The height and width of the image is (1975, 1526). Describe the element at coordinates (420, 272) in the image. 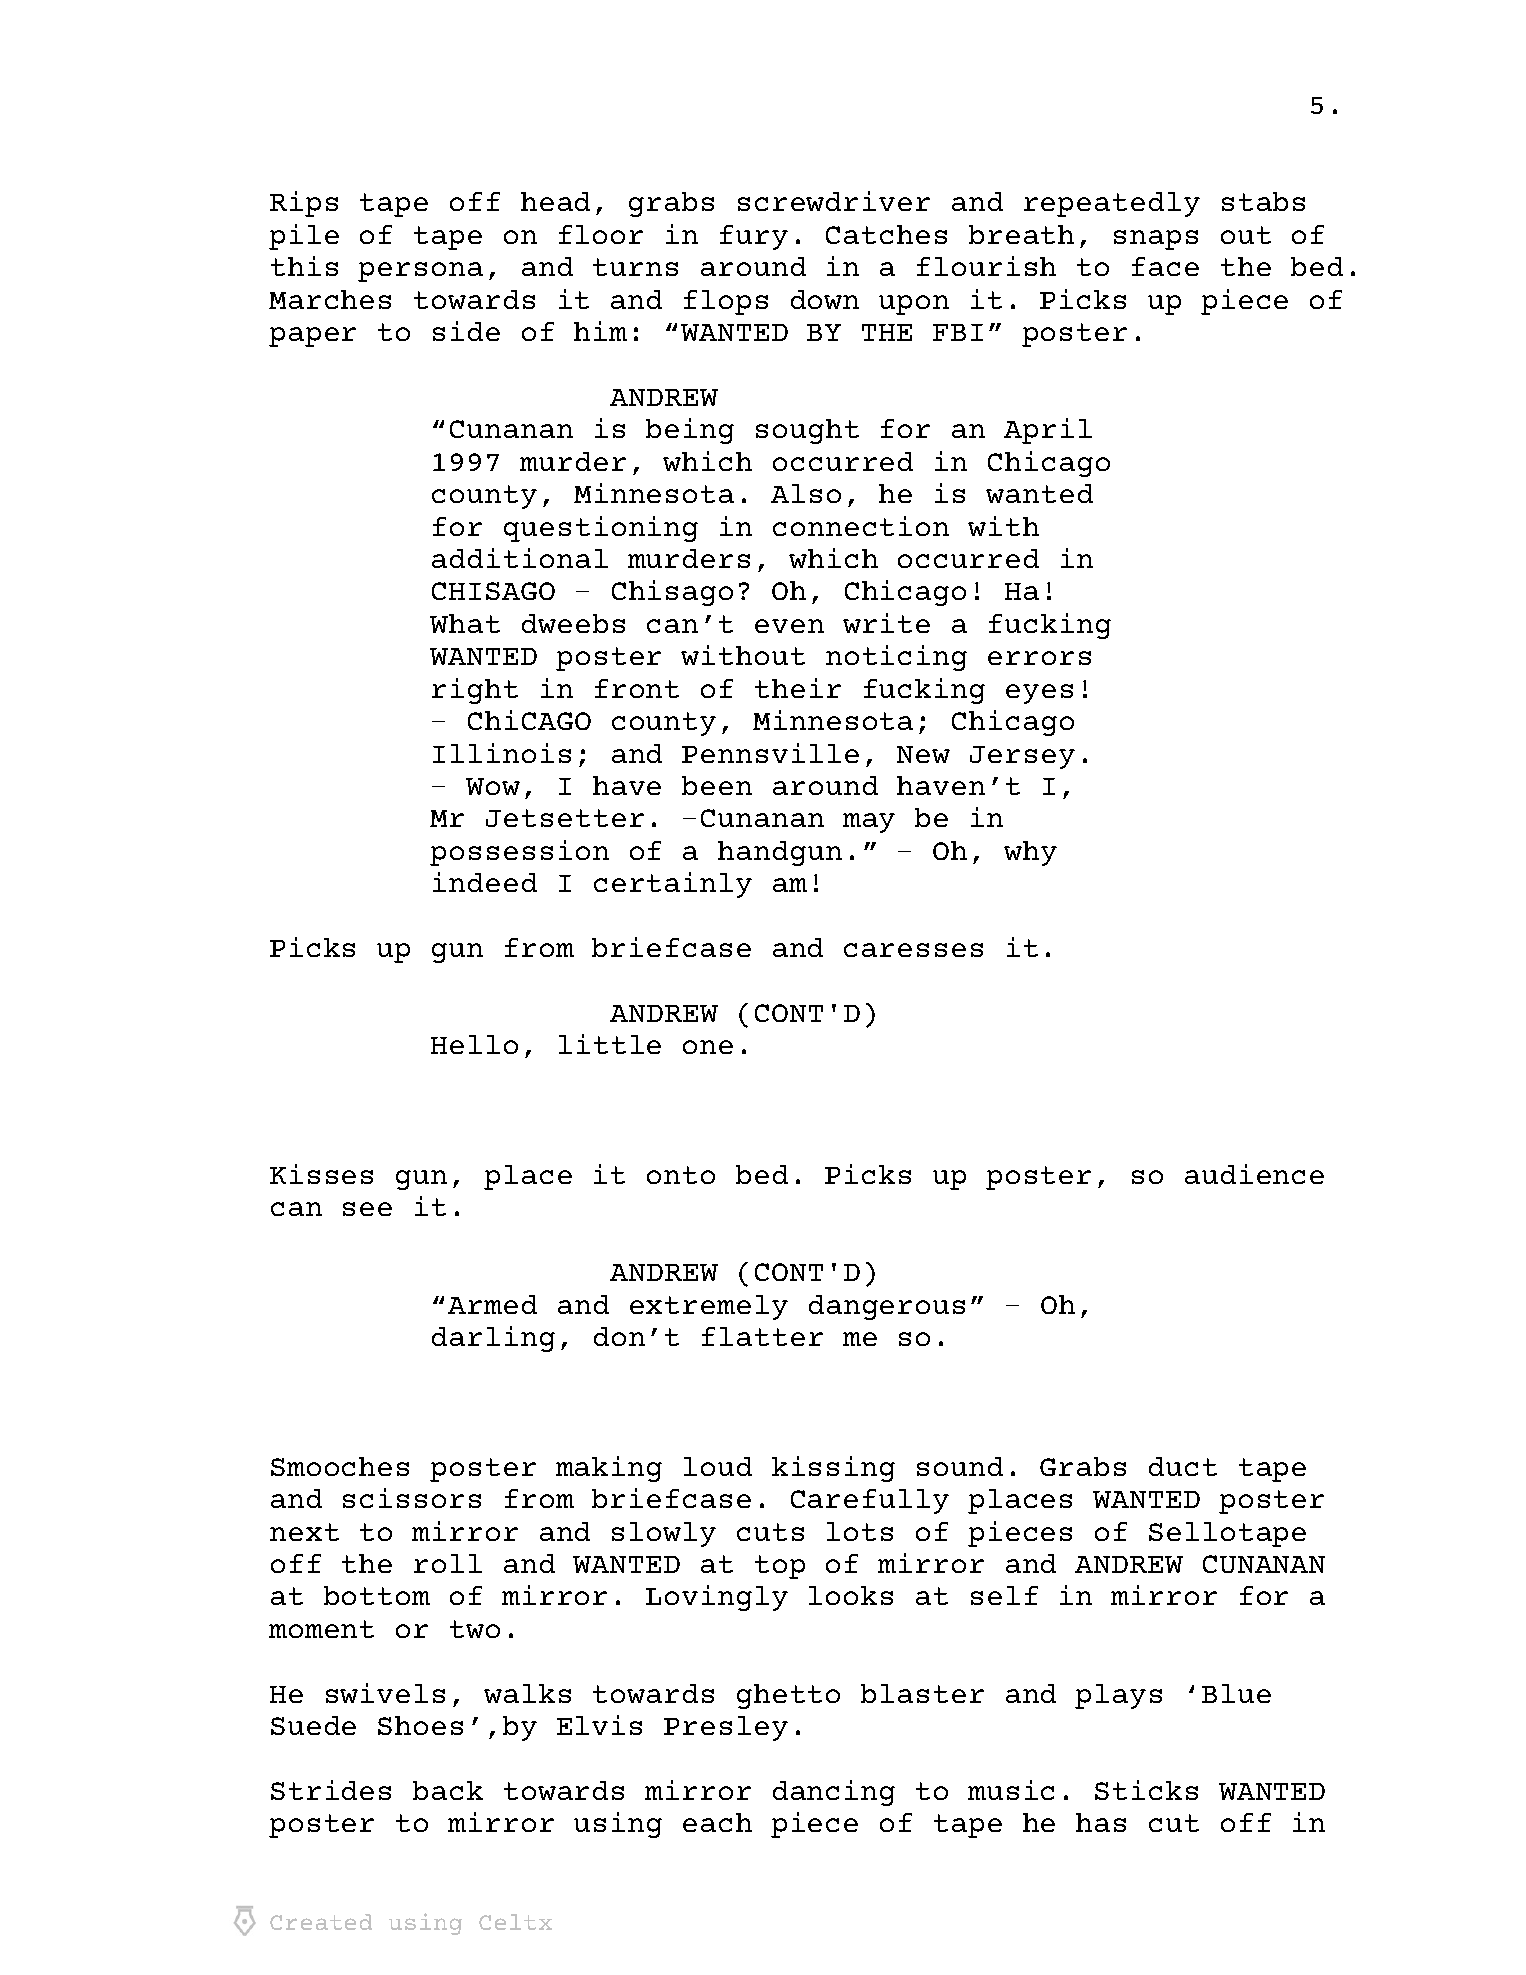

I see `persona` at that location.
